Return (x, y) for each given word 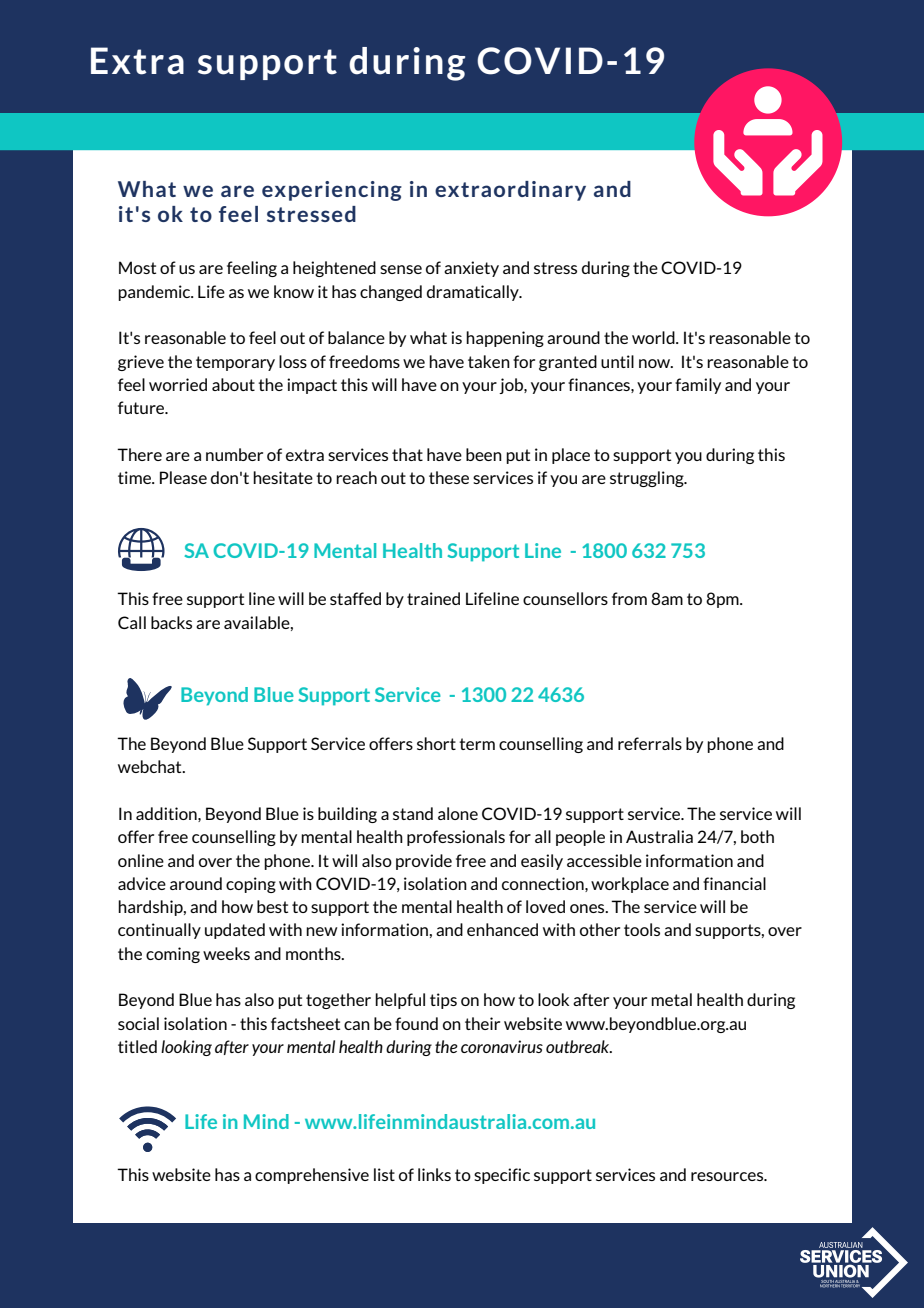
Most (137, 267)
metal (671, 999)
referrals (650, 743)
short (436, 743)
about (233, 384)
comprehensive (312, 1176)
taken (489, 361)
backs (171, 622)
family (698, 386)
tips (443, 1001)
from (629, 598)
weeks (226, 953)
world (654, 337)
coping (251, 885)
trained (433, 598)
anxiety (471, 269)
